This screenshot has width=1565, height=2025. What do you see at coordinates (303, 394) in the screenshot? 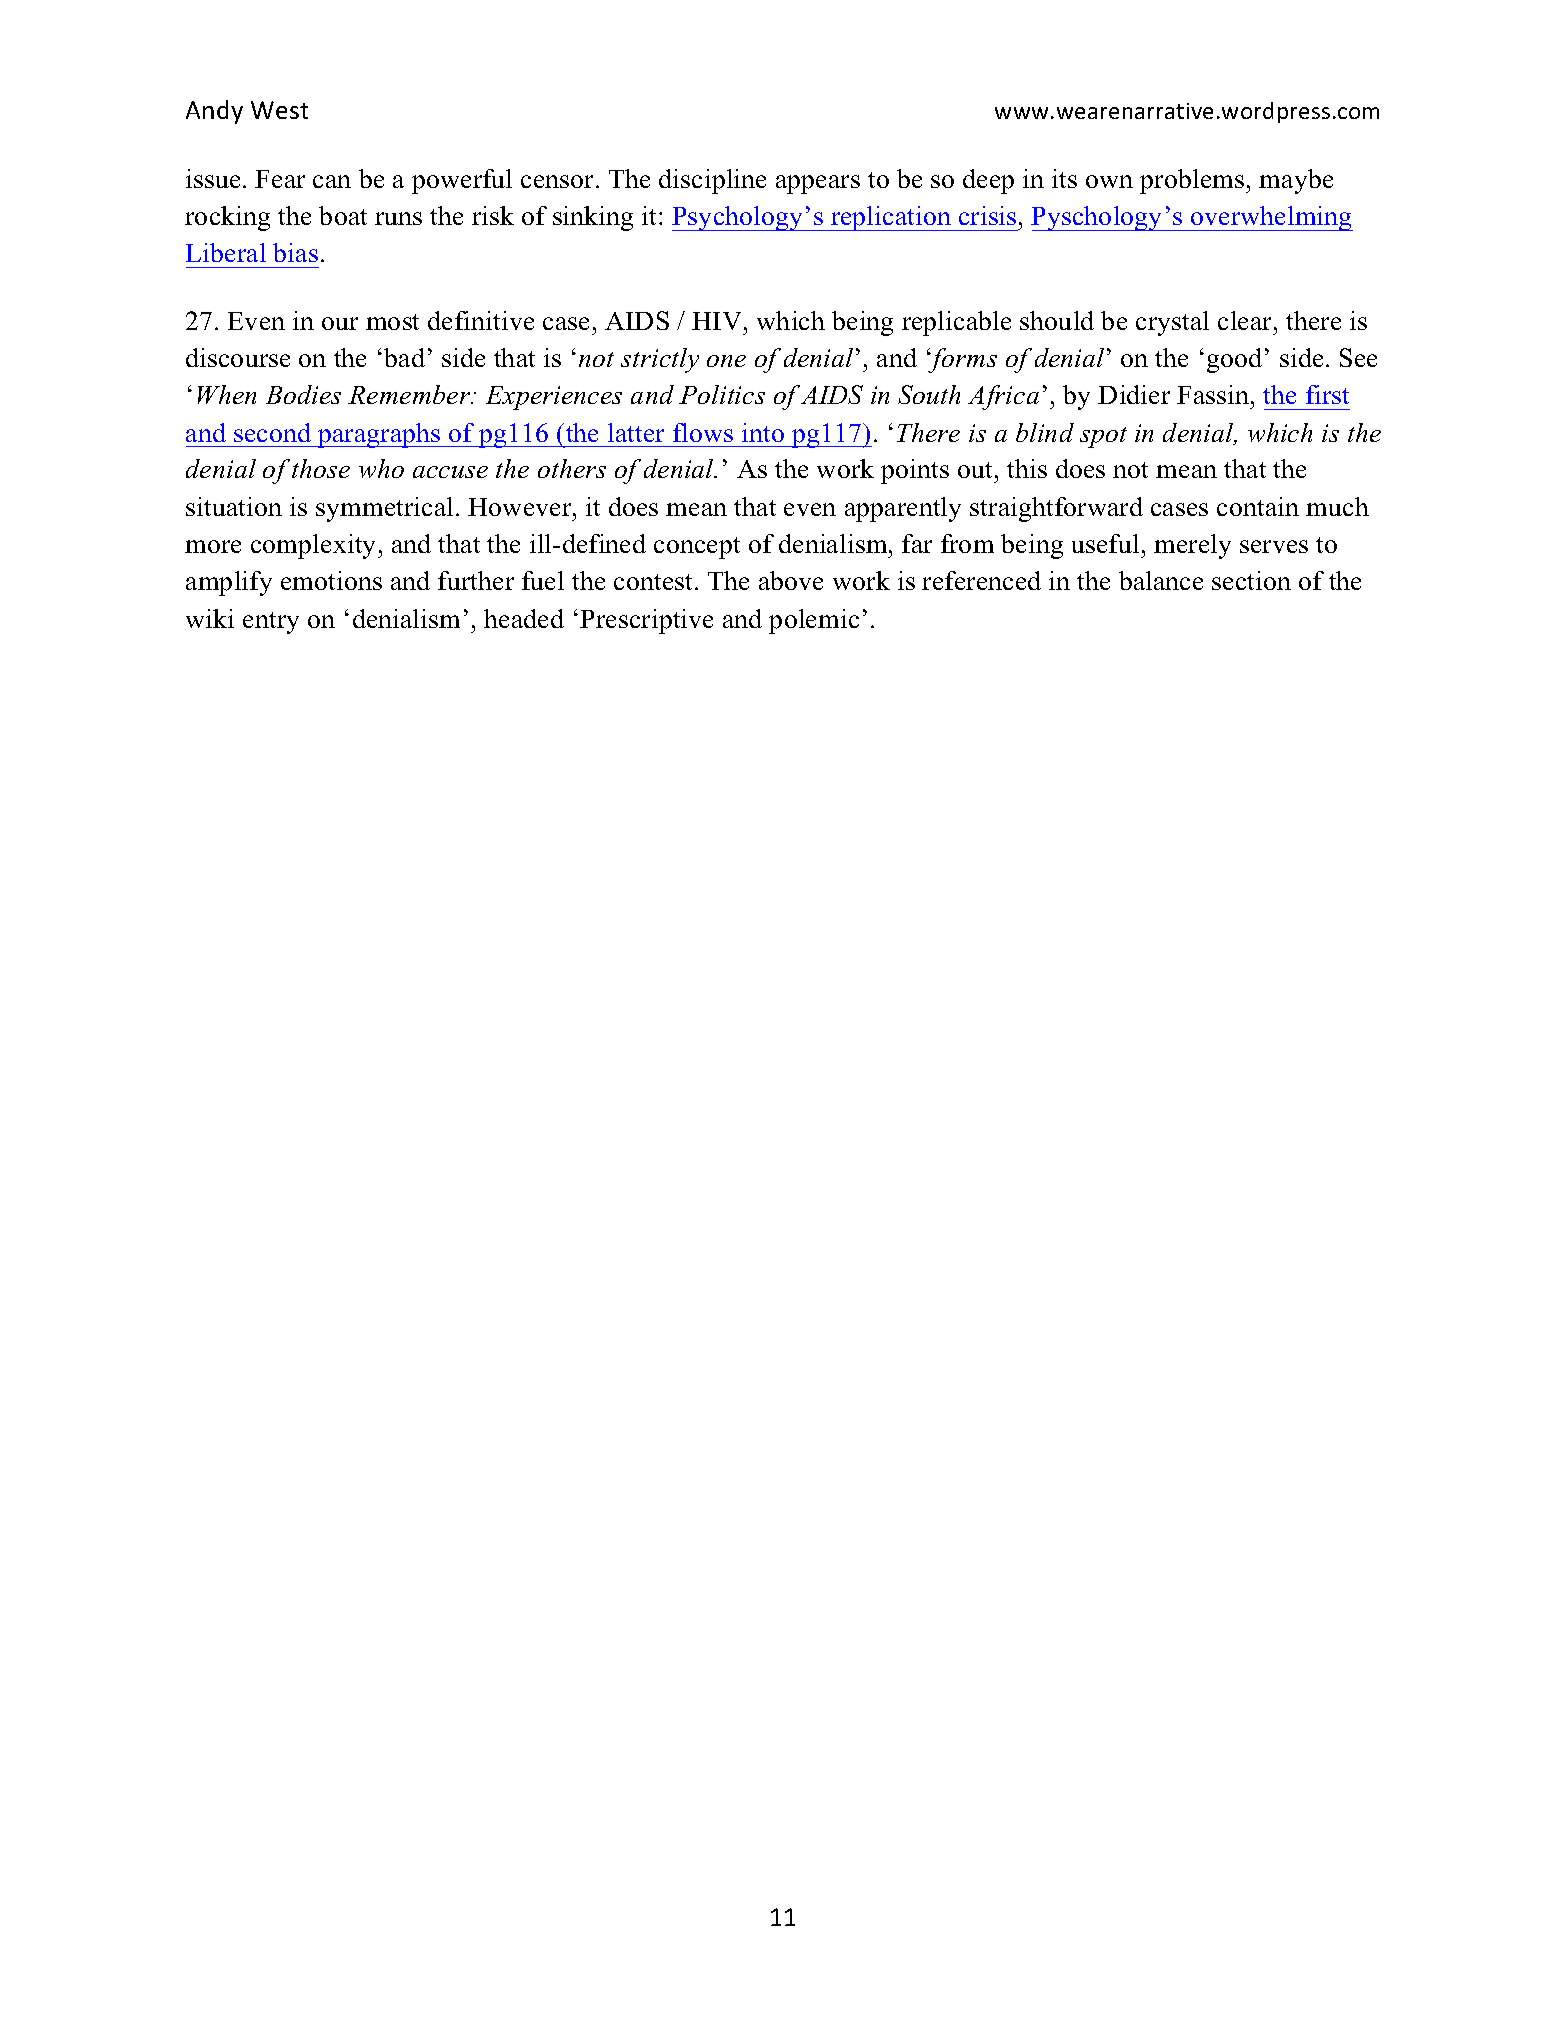
I see `Bodies` at bounding box center [303, 394].
